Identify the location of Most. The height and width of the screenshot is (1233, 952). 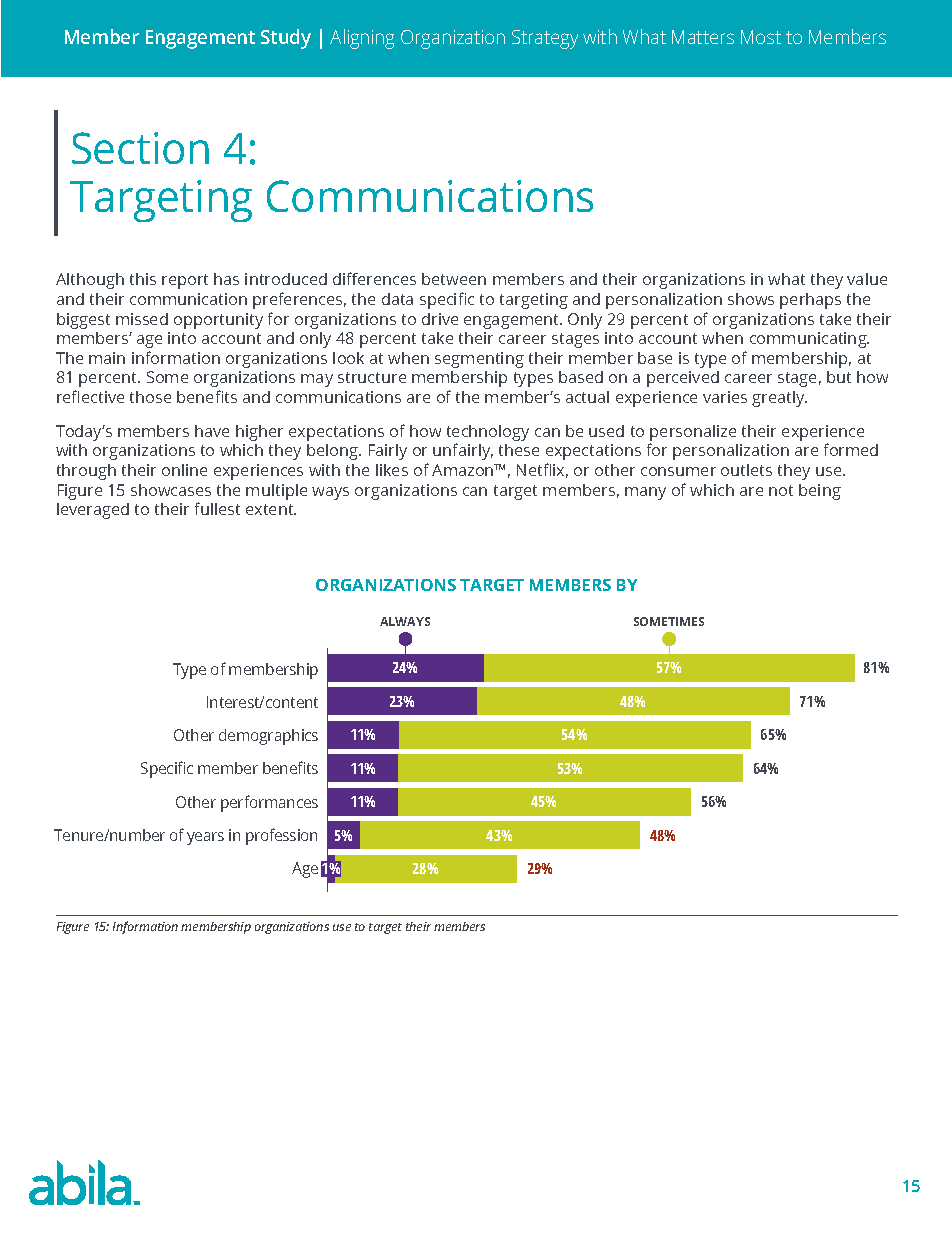
(761, 37).
